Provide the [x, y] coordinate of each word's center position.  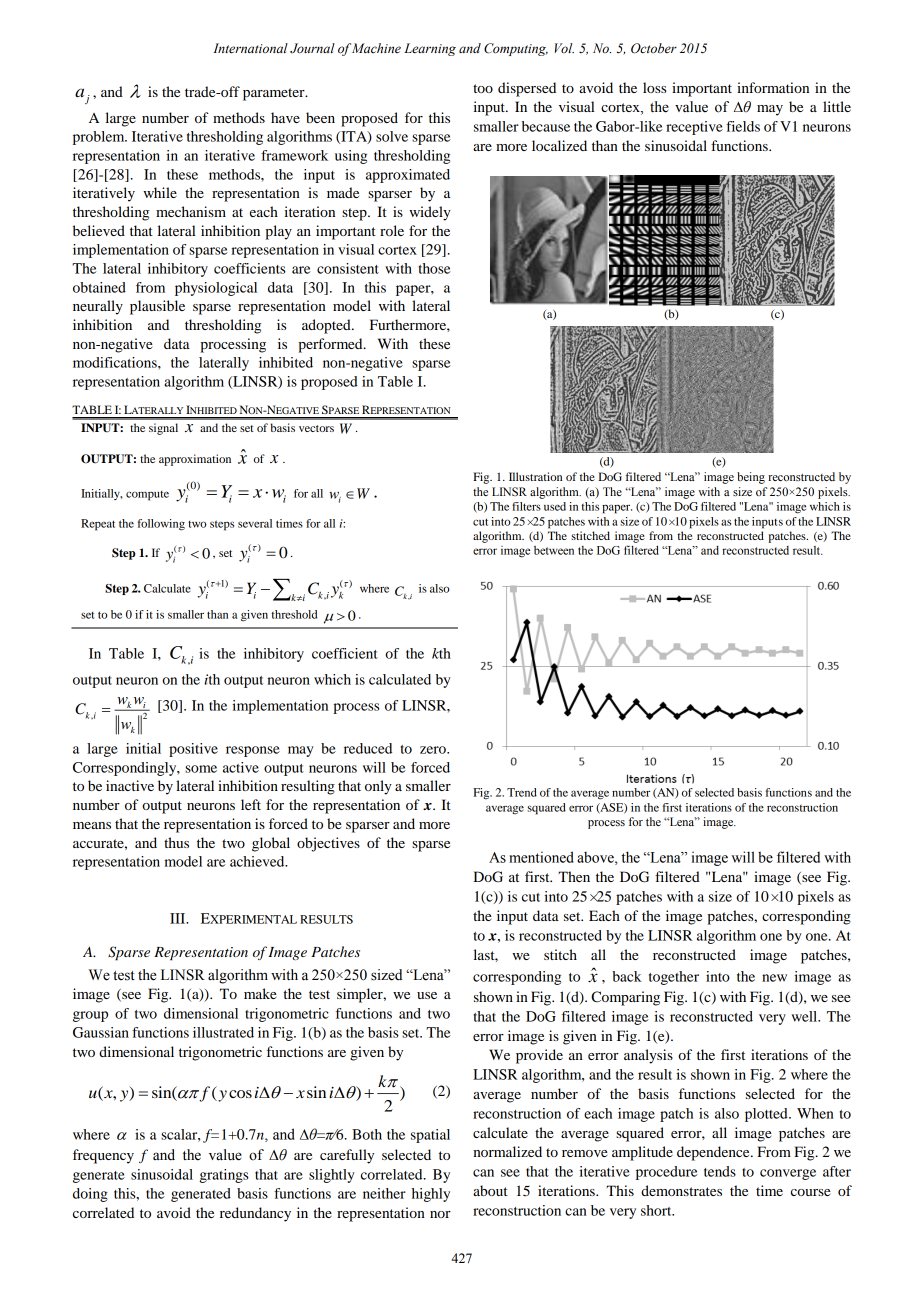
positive [193, 750]
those [435, 268]
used [555, 506]
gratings [224, 1176]
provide [539, 1056]
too [483, 88]
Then [574, 876]
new [774, 978]
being [751, 478]
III [179, 918]
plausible [157, 307]
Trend [522, 792]
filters [526, 506]
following [161, 525]
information [773, 87]
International [251, 48]
